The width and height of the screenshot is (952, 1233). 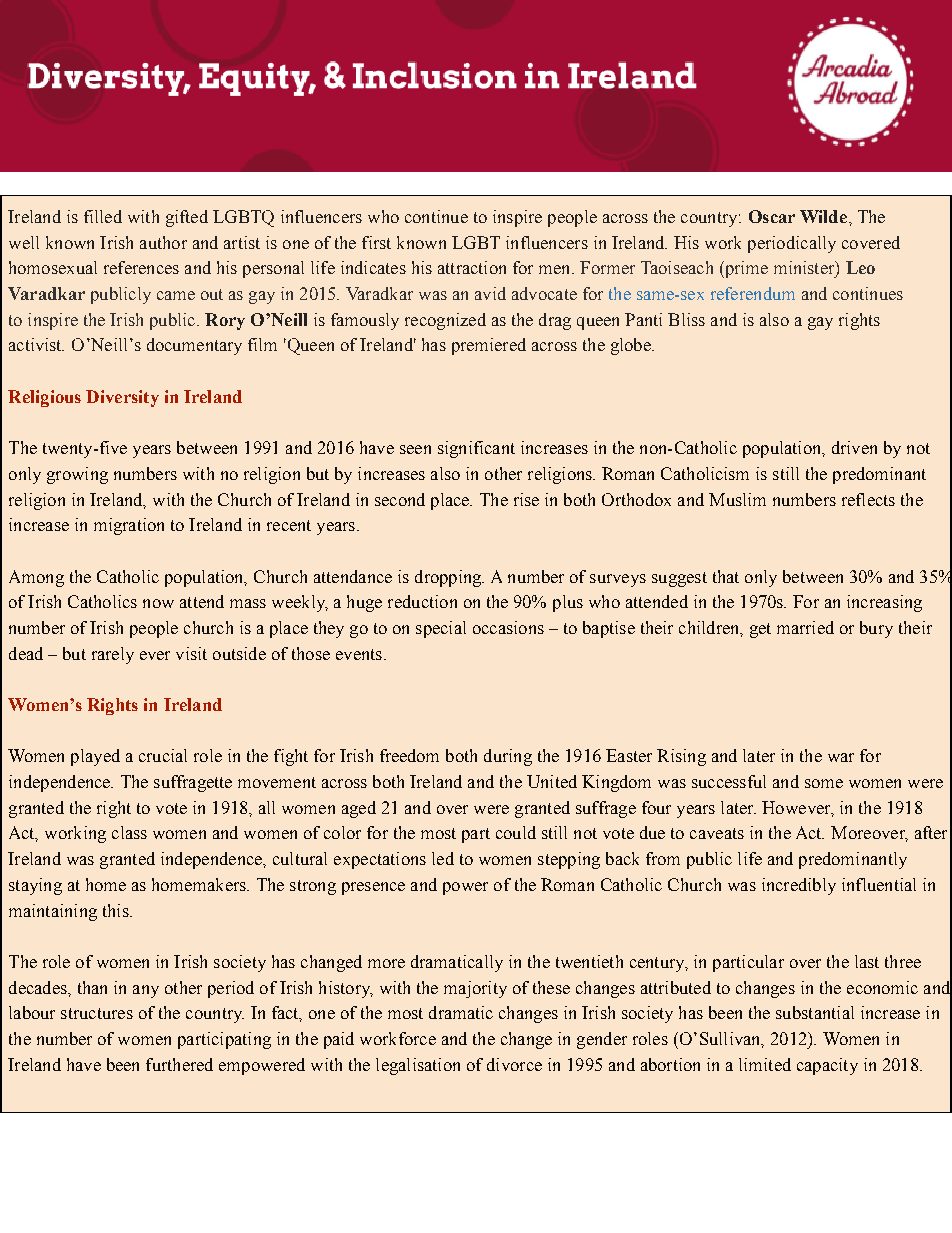 I want to click on growing, so click(x=77, y=475).
